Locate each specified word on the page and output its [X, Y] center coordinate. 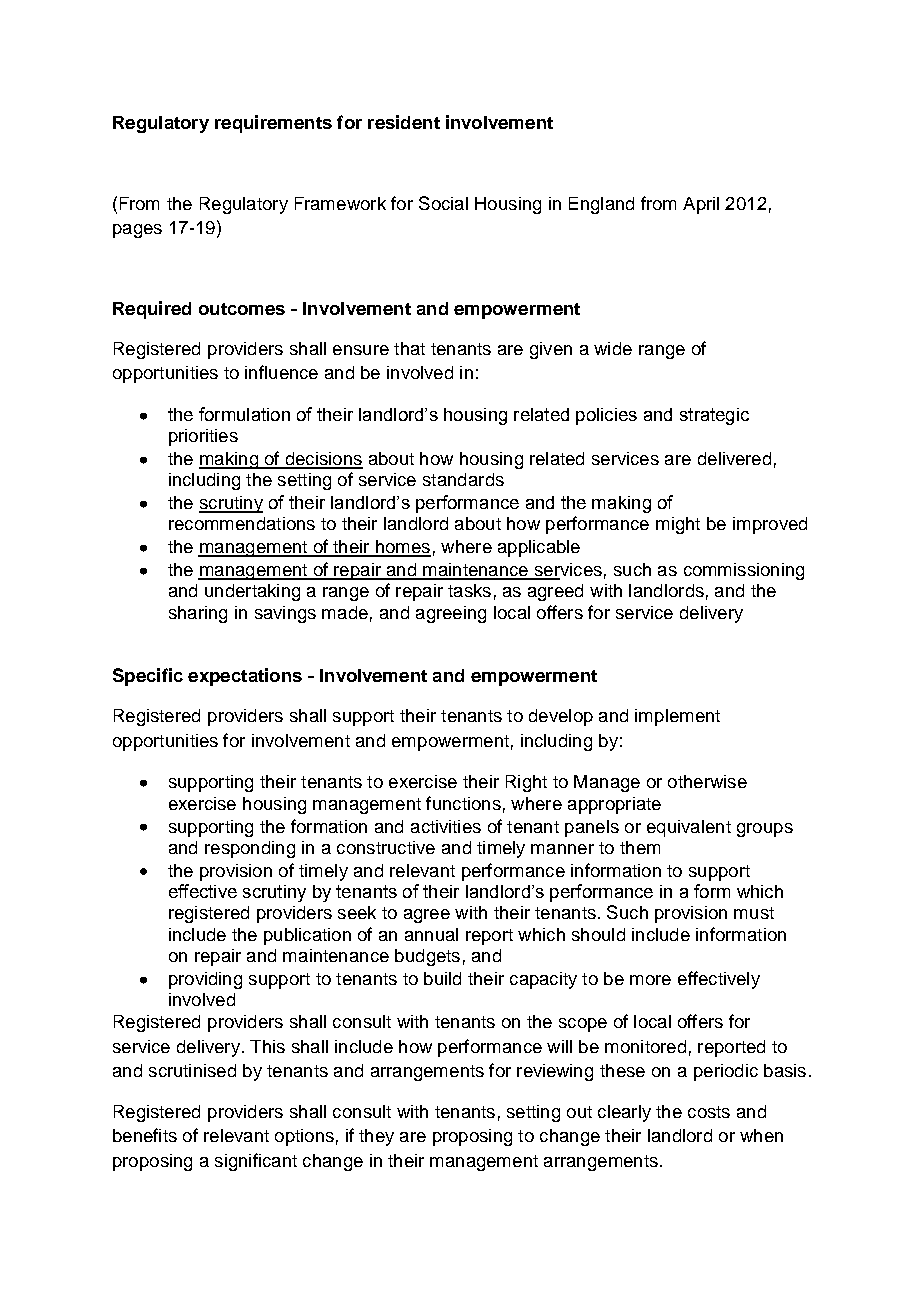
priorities [203, 437]
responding [250, 849]
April [701, 205]
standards [463, 479]
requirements [273, 124]
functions [463, 803]
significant [256, 1162]
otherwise [707, 781]
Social [443, 203]
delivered [734, 458]
